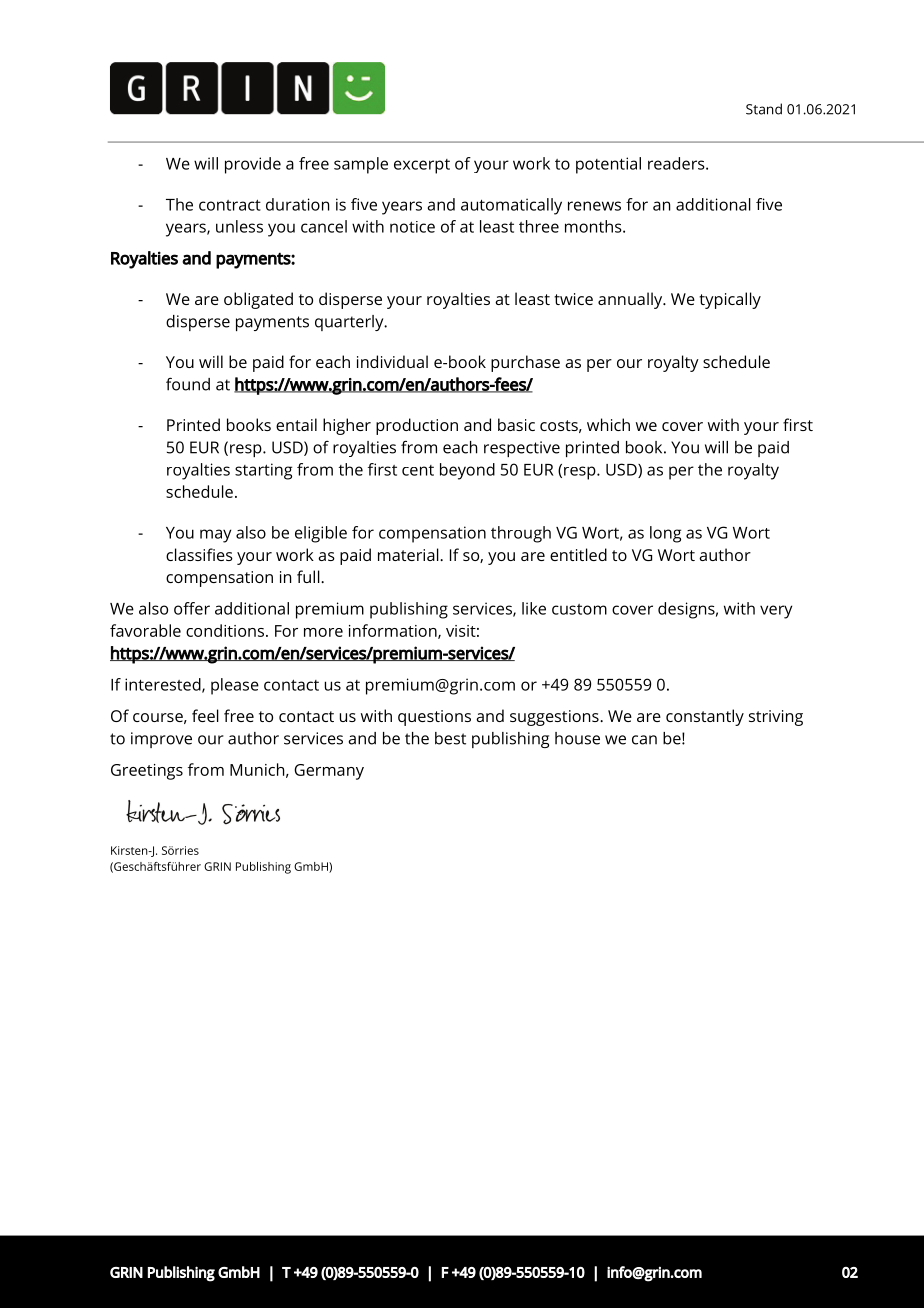 This page has height=1308, width=924. What do you see at coordinates (730, 300) in the page?
I see `typically` at bounding box center [730, 300].
